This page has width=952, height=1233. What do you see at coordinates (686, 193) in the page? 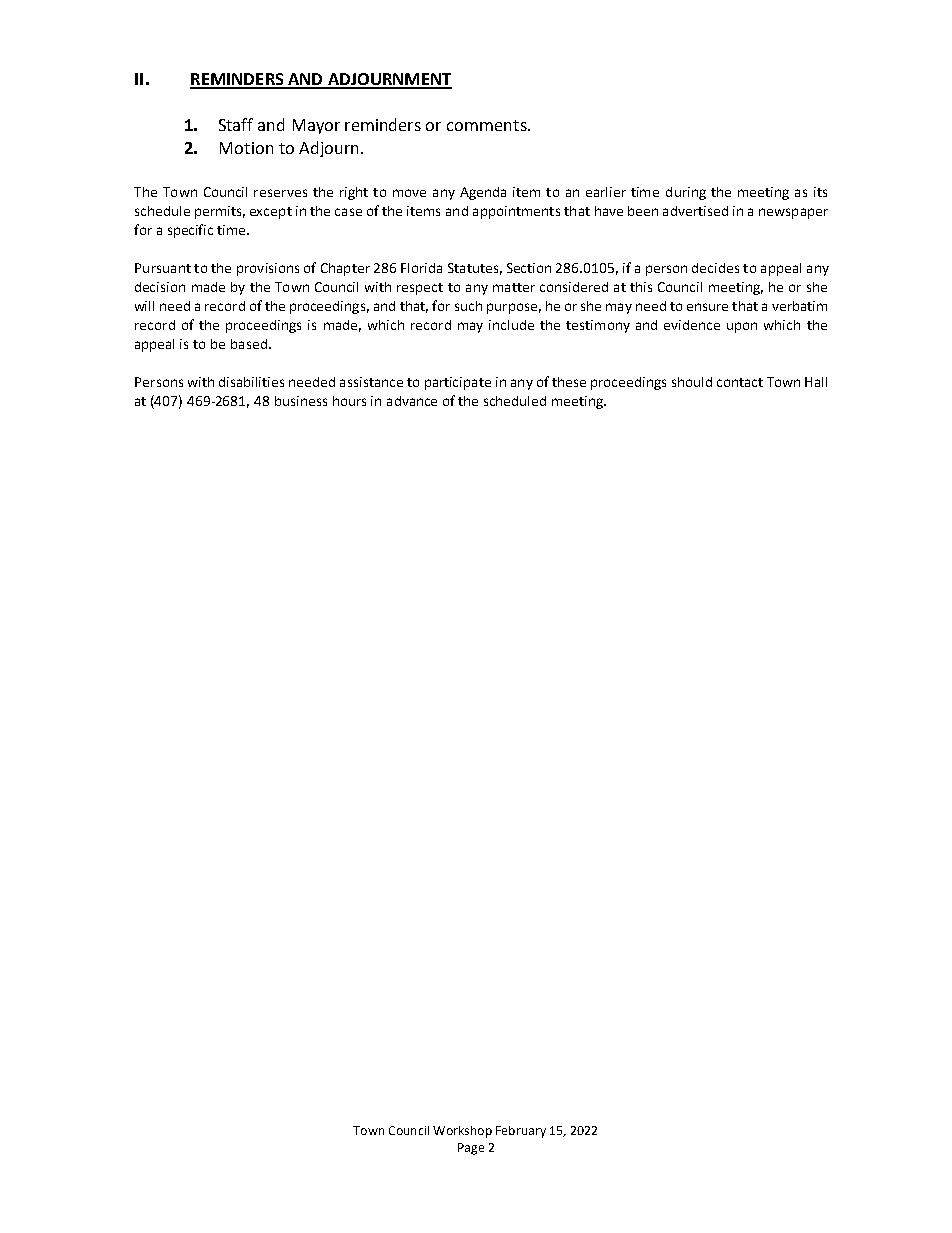
I see `during` at bounding box center [686, 193].
